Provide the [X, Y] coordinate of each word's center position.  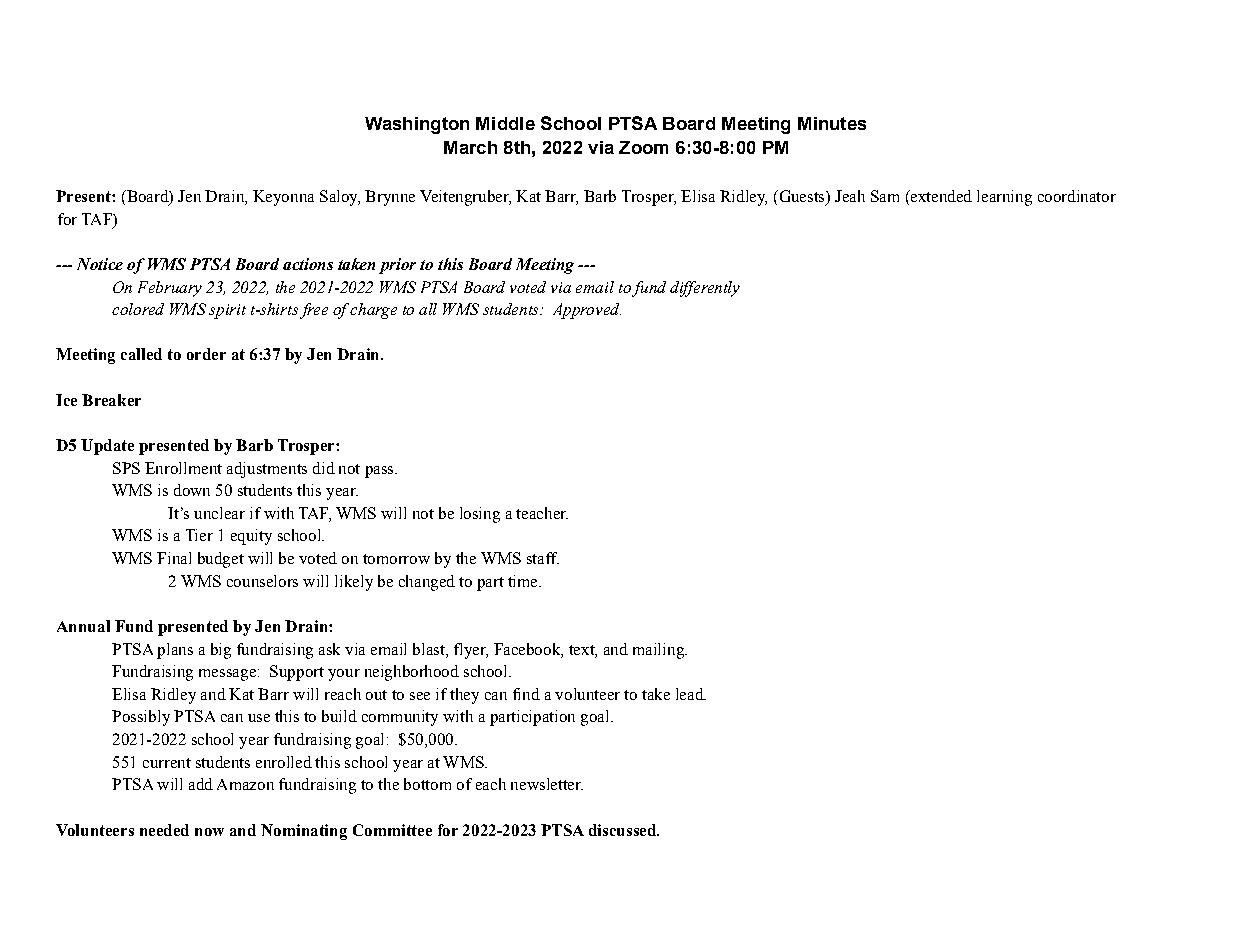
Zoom [643, 147]
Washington [417, 125]
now [209, 832]
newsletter [547, 784]
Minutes [832, 123]
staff [543, 558]
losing [480, 515]
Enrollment [183, 468]
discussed [624, 830]
